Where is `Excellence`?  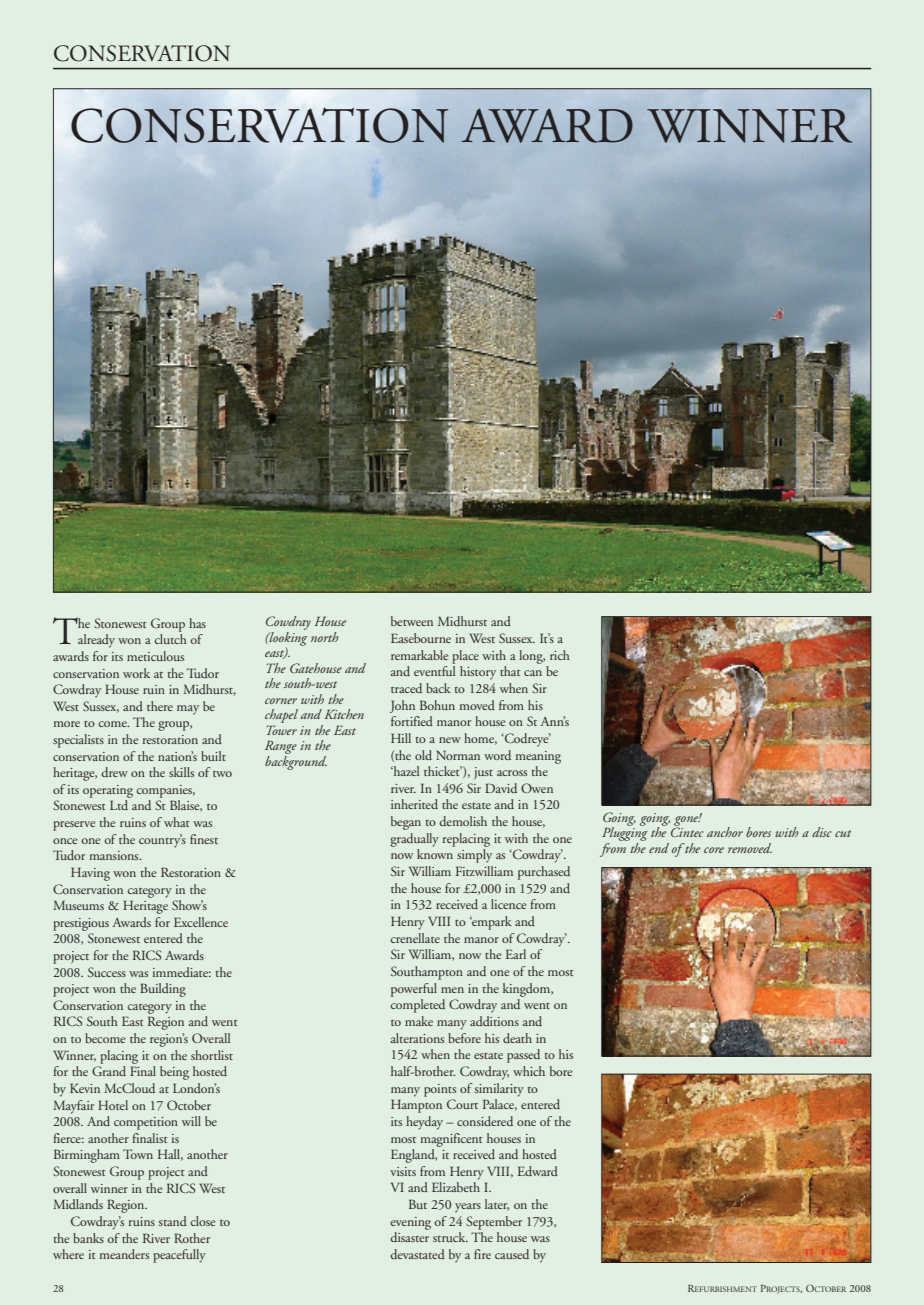
Excellence is located at coordinates (201, 922).
